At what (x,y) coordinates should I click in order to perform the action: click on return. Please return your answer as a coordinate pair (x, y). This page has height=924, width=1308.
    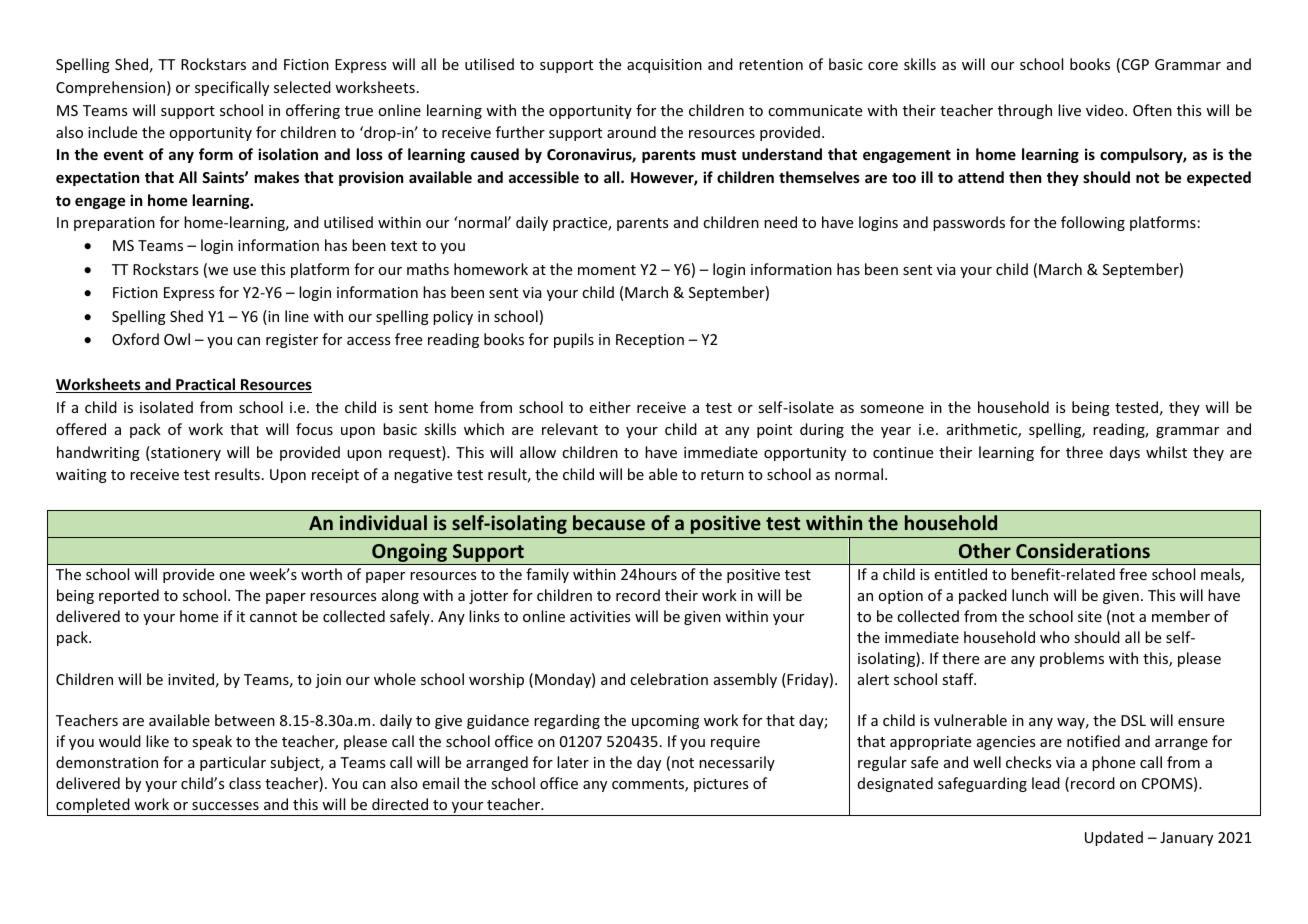
    Looking at the image, I should click on (722, 475).
